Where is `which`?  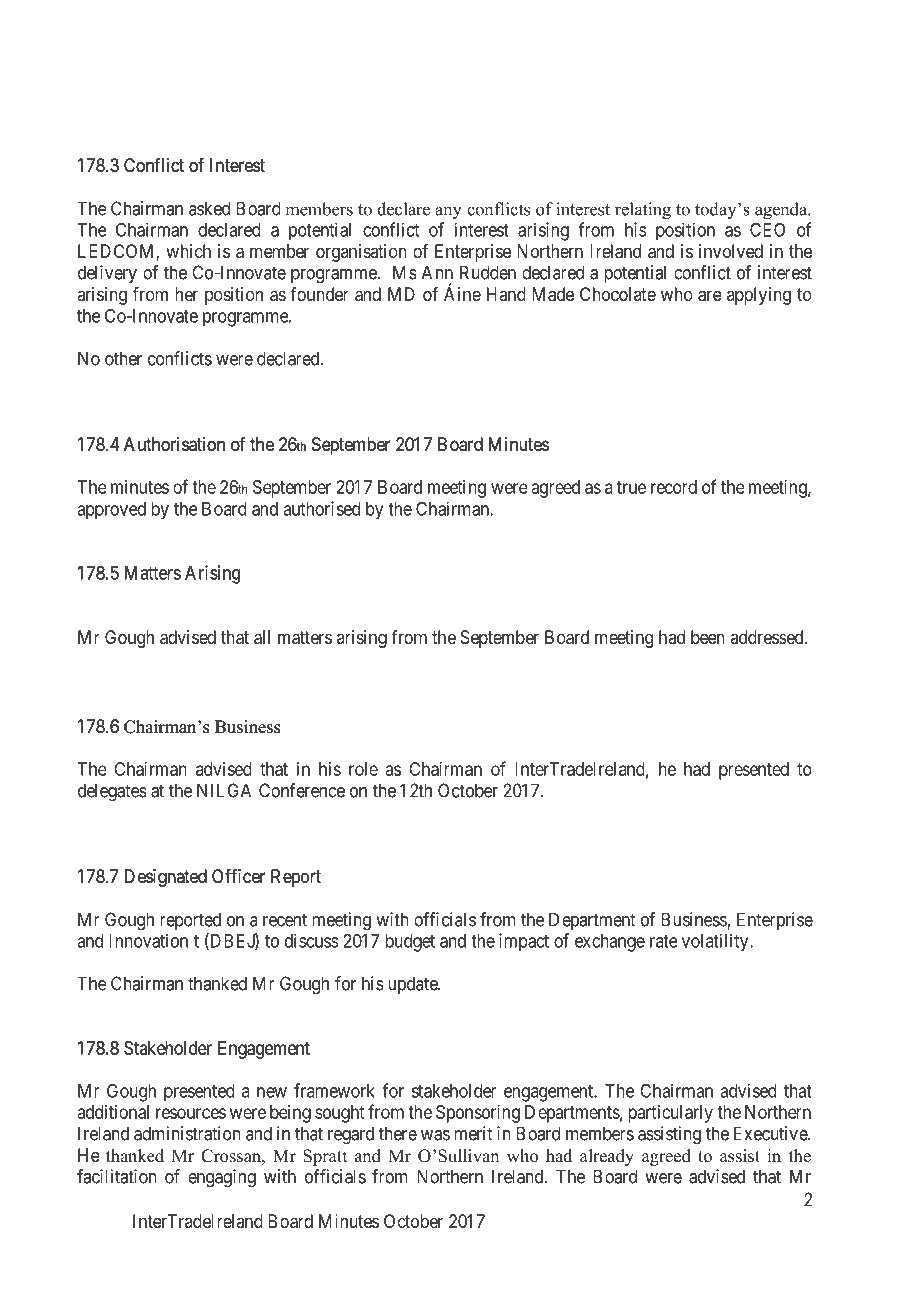 which is located at coordinates (188, 251).
